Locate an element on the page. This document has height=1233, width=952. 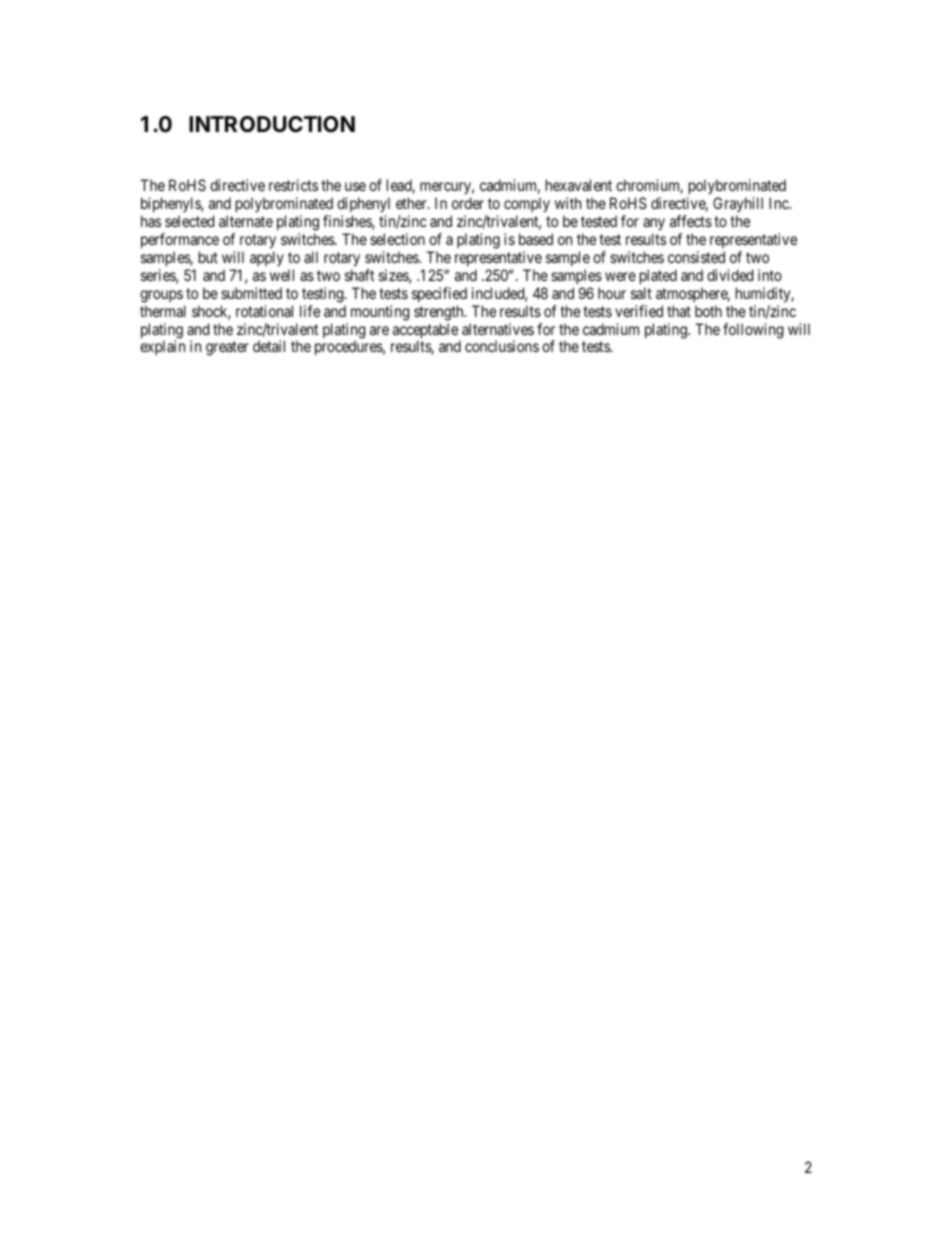
comply is located at coordinates (527, 206).
